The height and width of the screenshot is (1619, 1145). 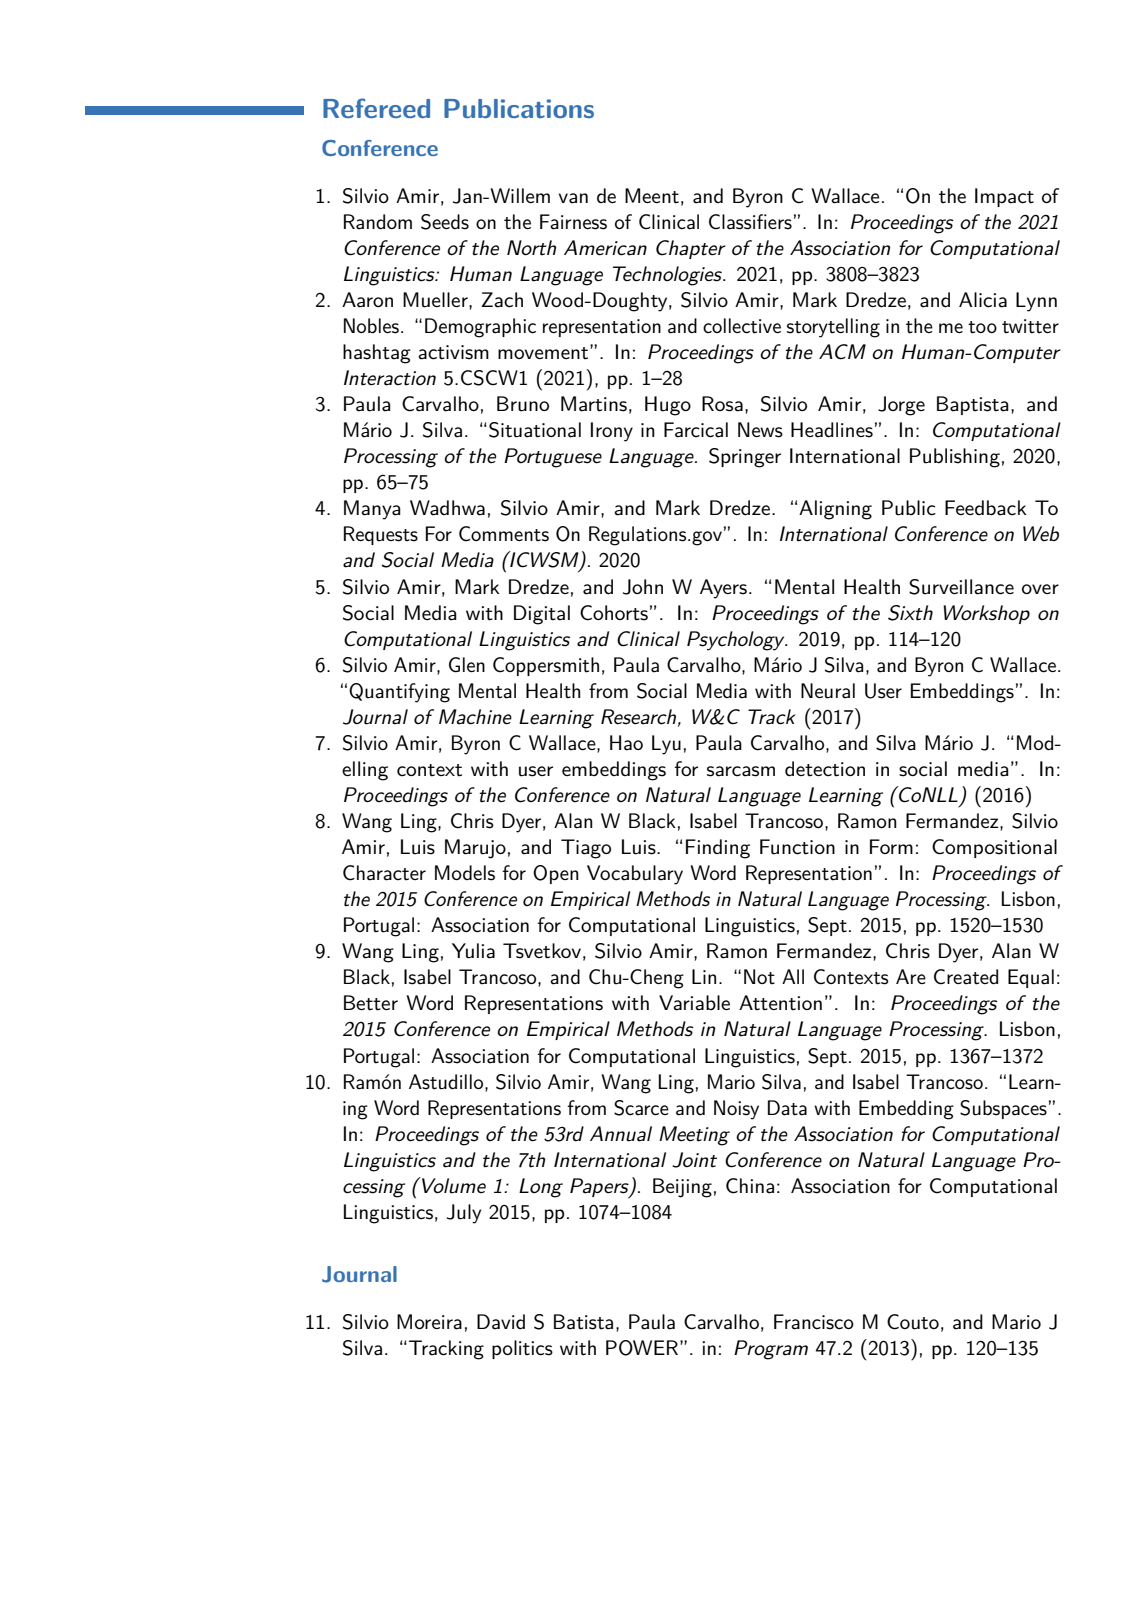 I want to click on Created, so click(x=966, y=977).
